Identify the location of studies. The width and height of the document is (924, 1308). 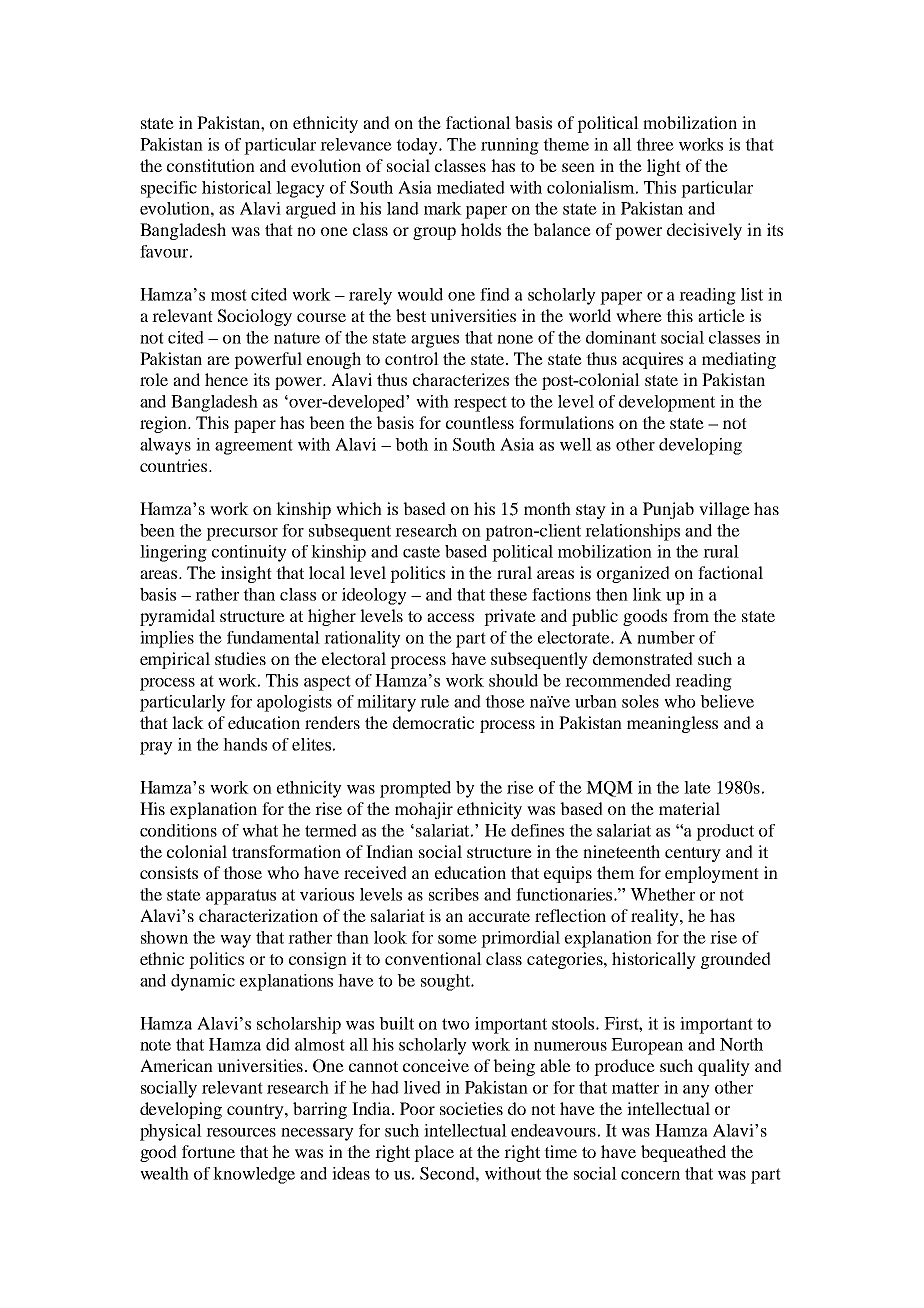
(240, 658).
